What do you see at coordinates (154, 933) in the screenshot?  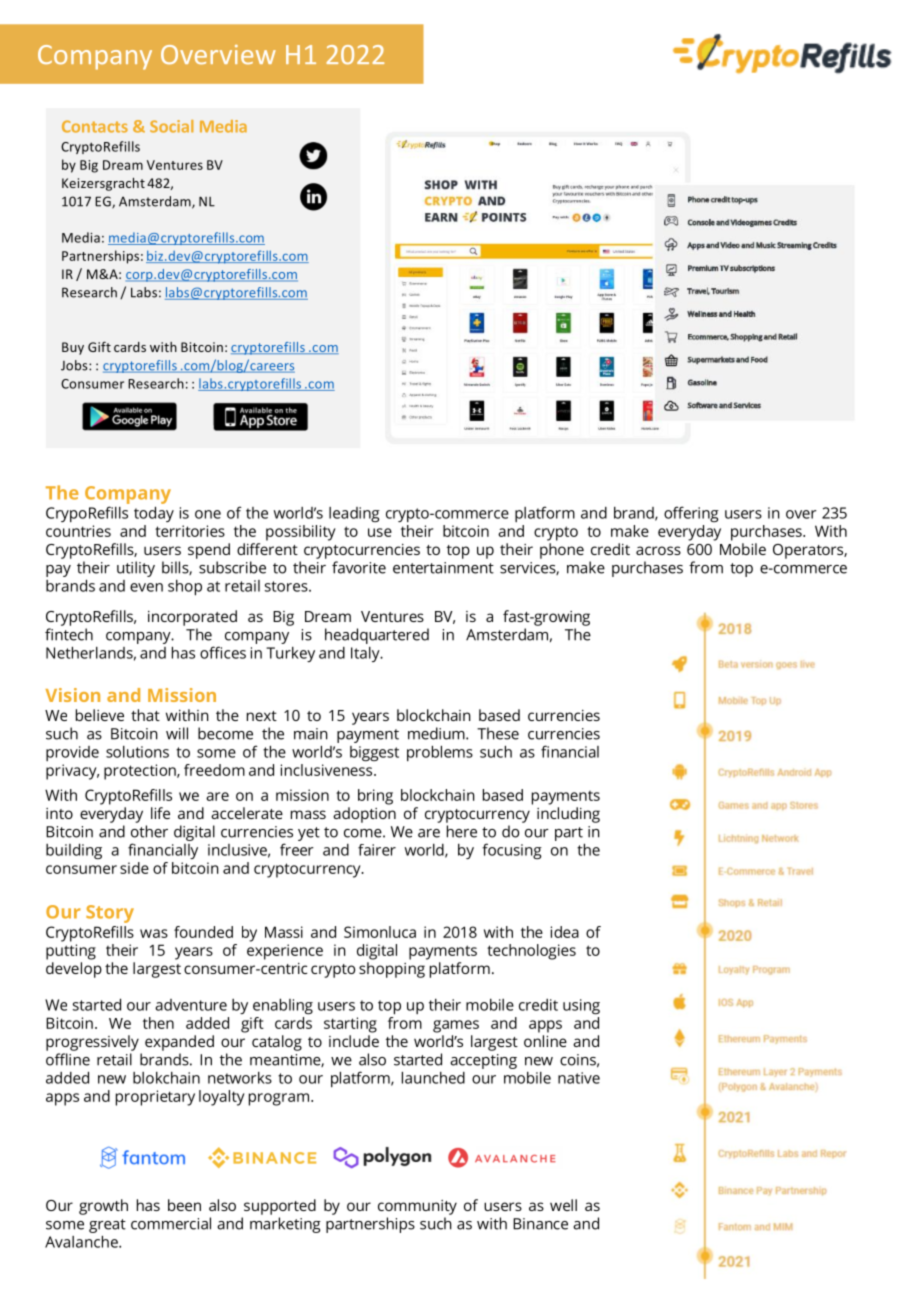 I see `was` at bounding box center [154, 933].
